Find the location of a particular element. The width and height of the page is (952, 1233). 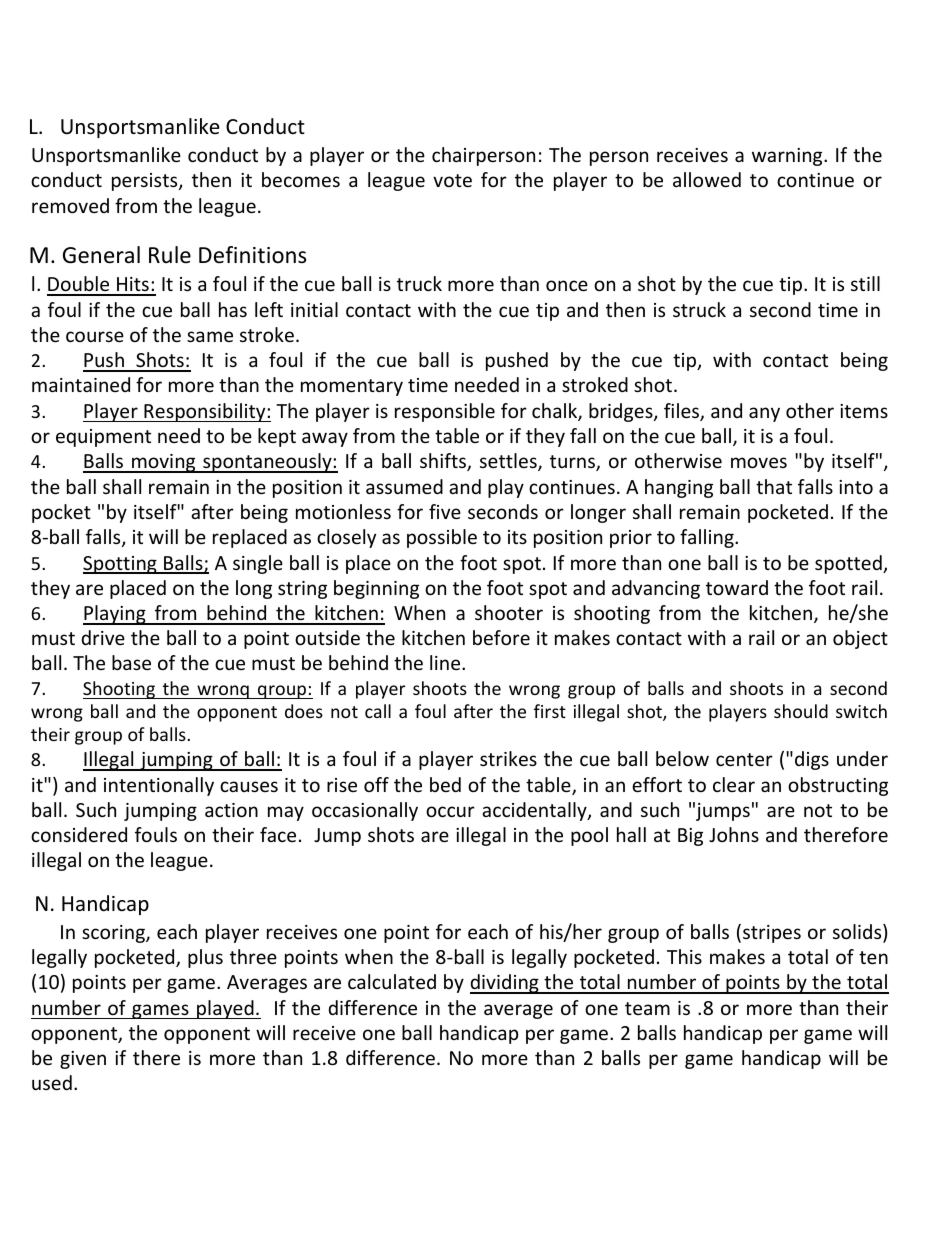

persists is located at coordinates (146, 182).
